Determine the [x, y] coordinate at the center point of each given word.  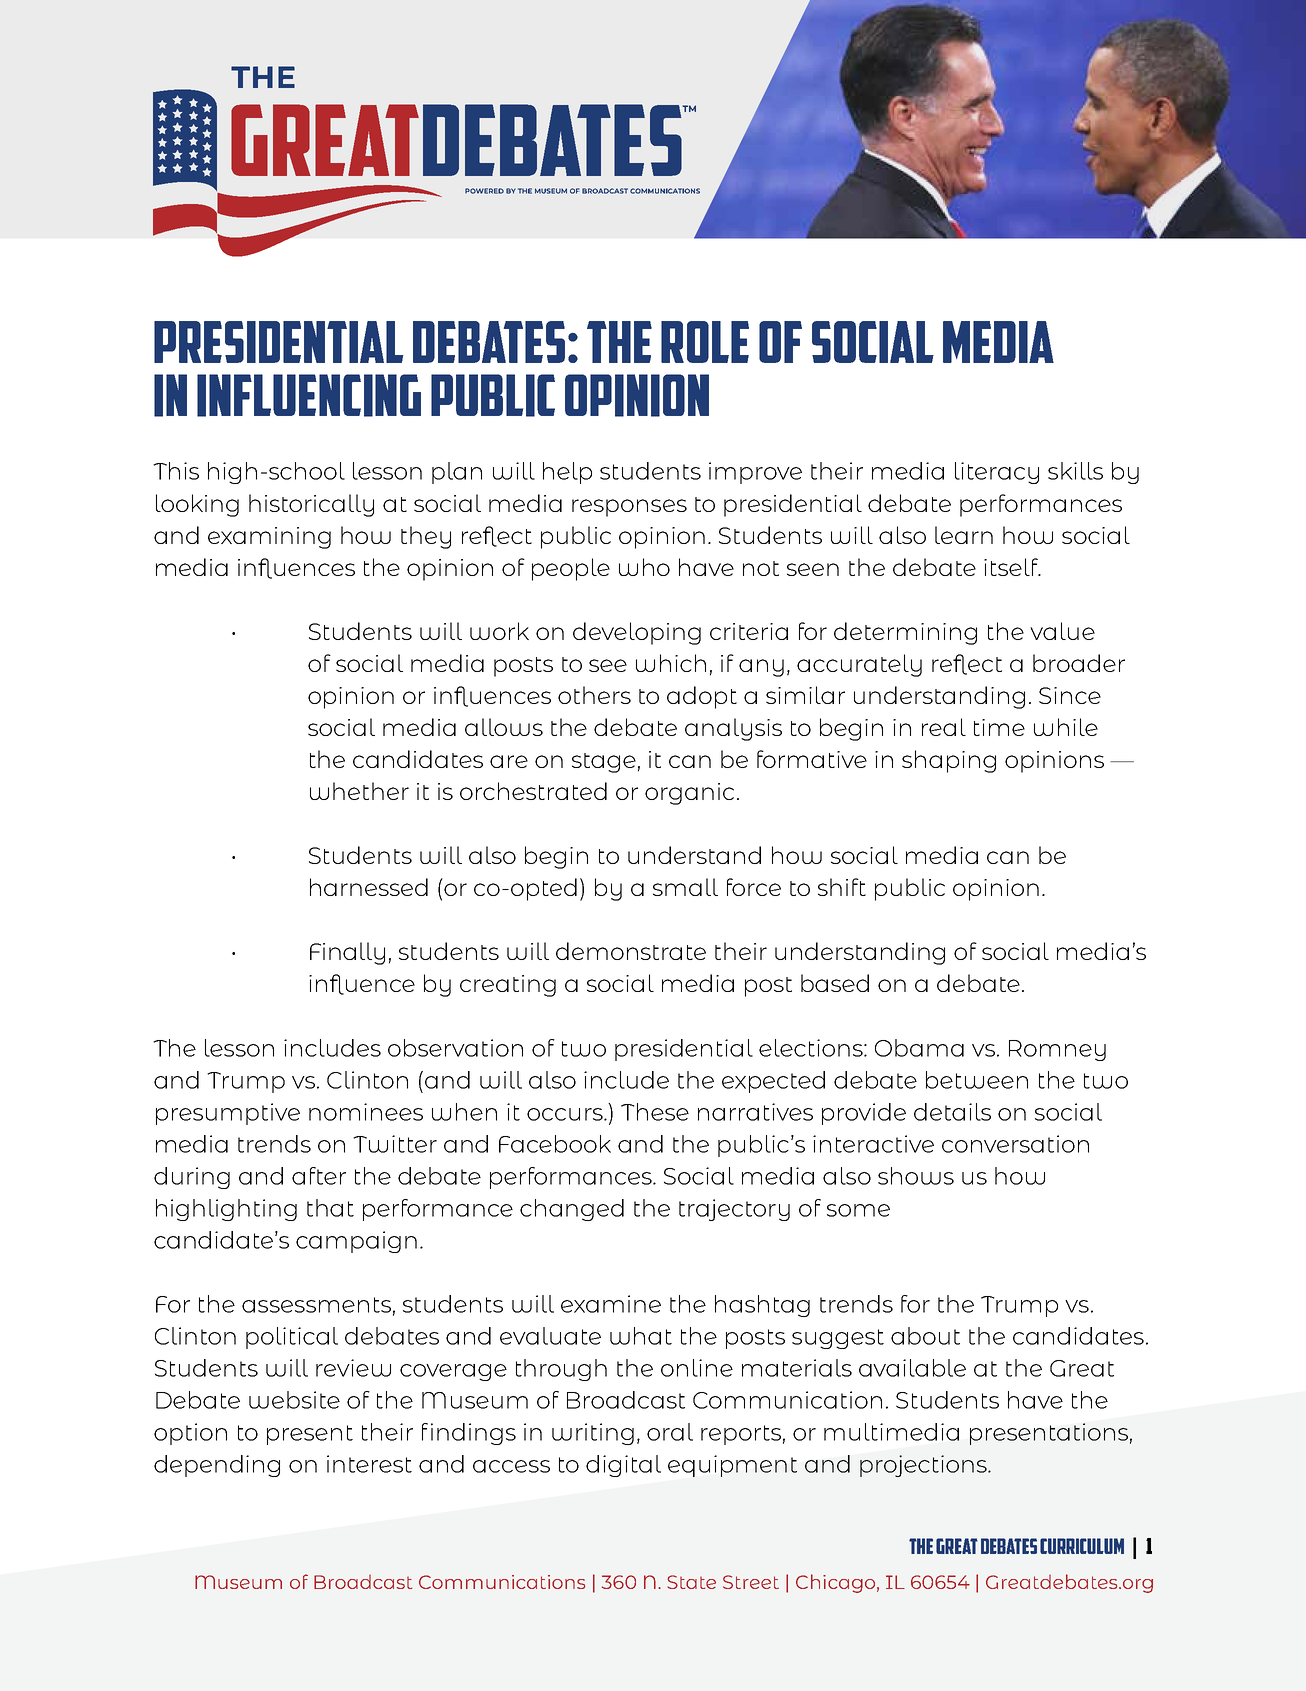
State [691, 1582]
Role [705, 342]
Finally [347, 953]
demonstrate [631, 951]
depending [217, 1466]
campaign [356, 1242]
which [671, 663]
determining [905, 633]
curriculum [1082, 1546]
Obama [919, 1048]
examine [611, 1304]
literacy [997, 473]
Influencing [309, 395]
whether [359, 791]
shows [916, 1176]
